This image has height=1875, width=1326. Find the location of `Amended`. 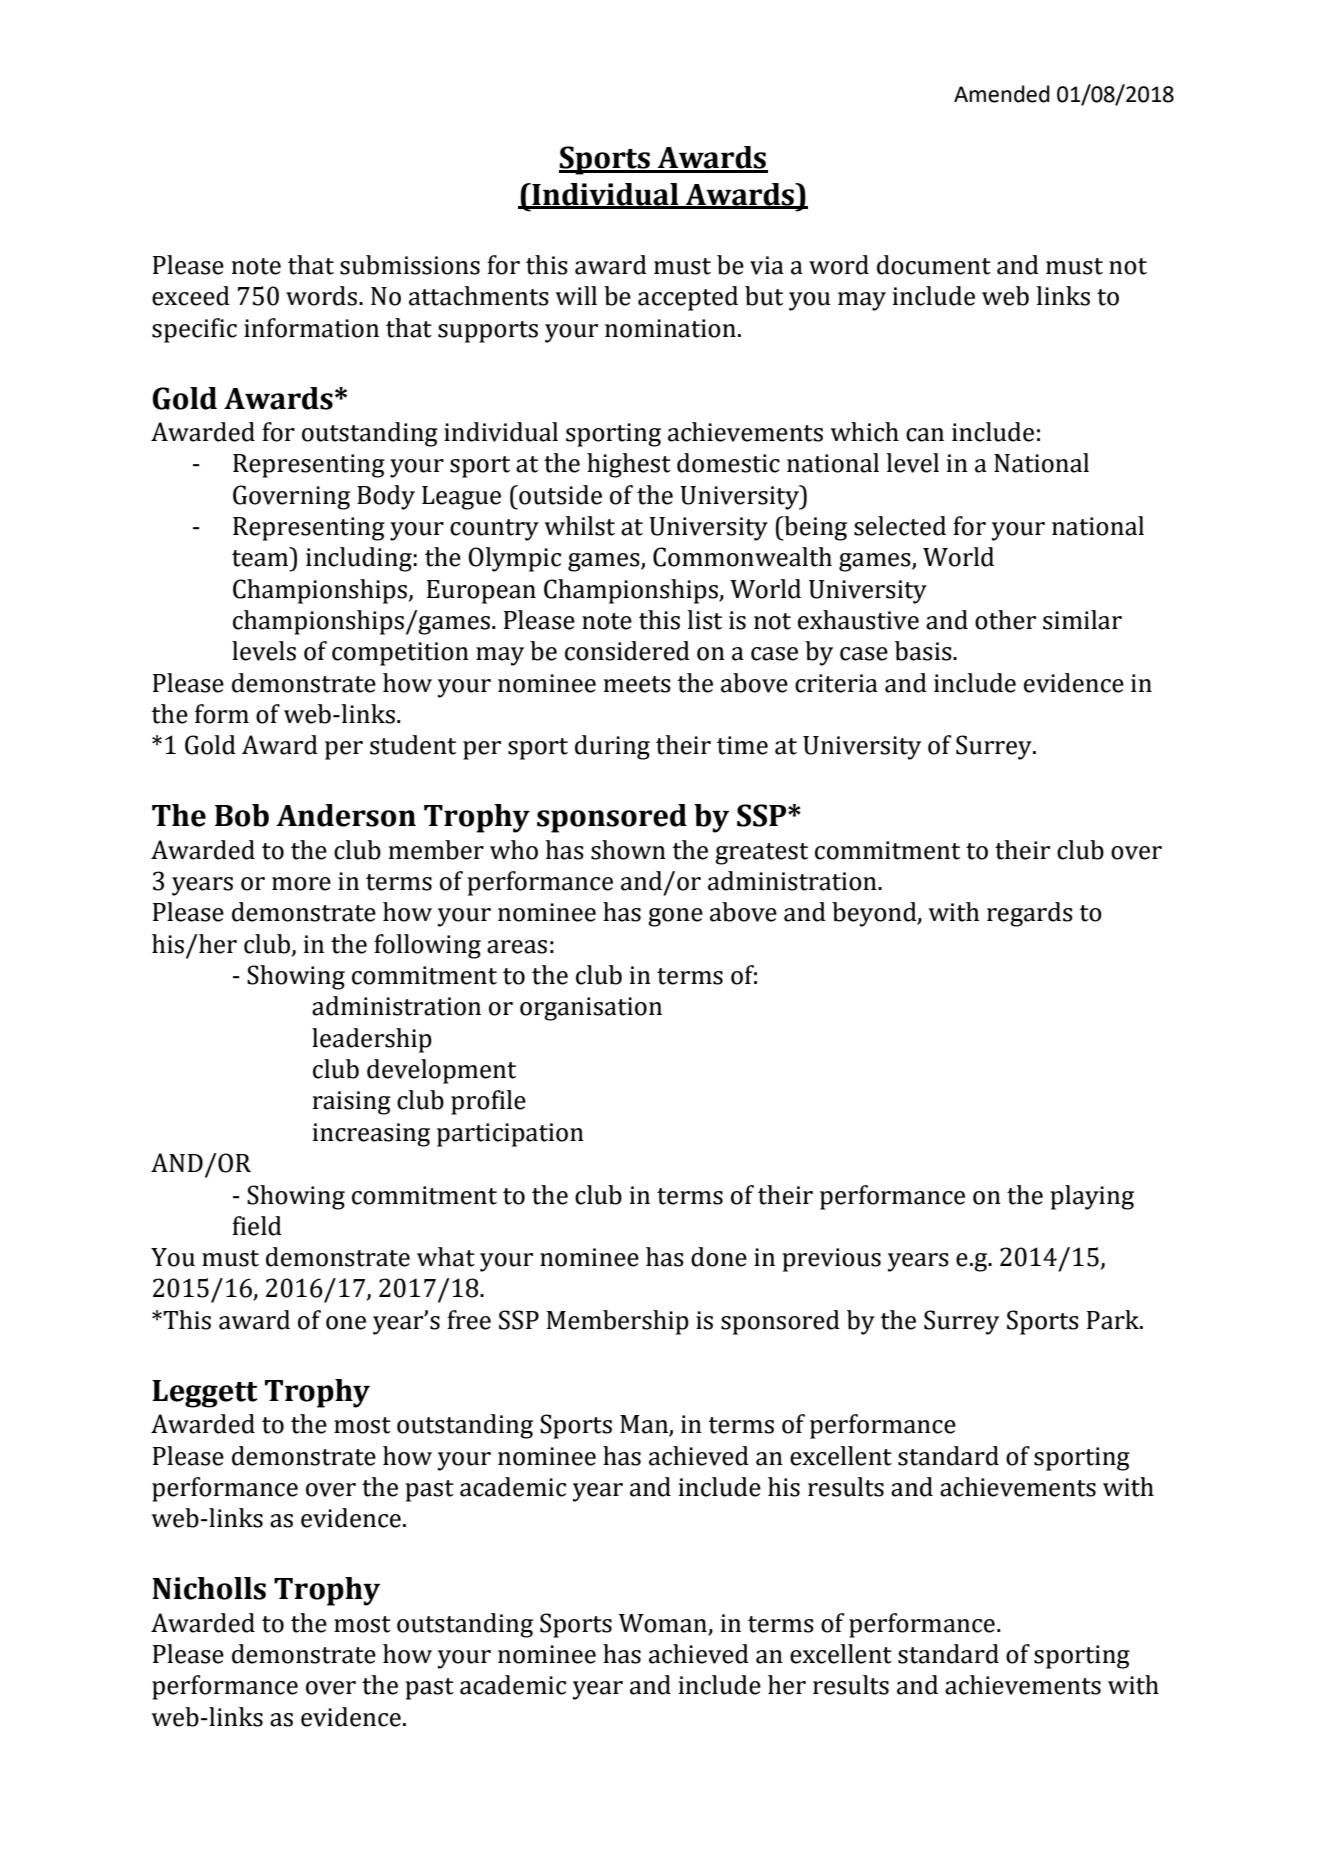

Amended is located at coordinates (1002, 94).
